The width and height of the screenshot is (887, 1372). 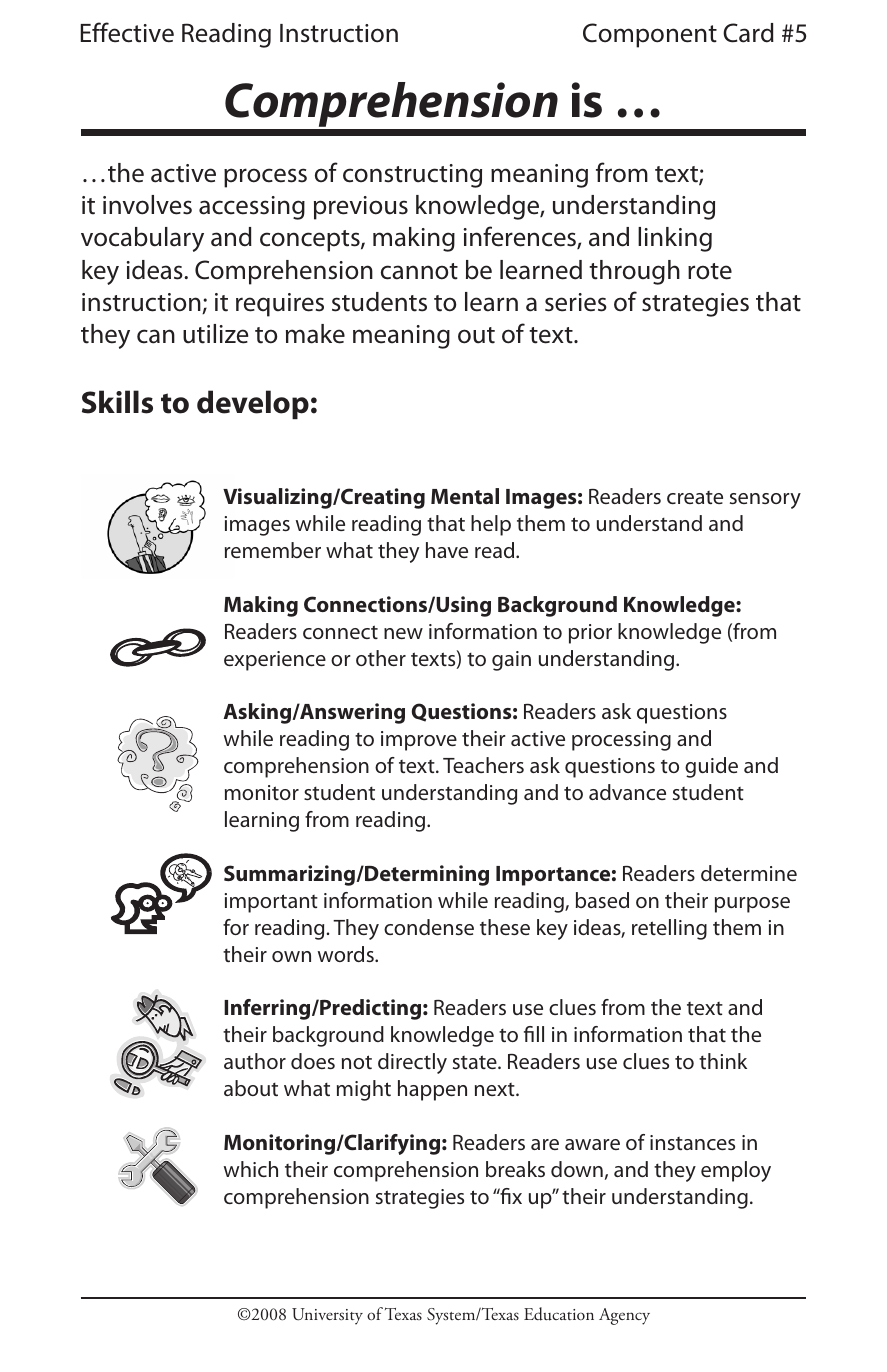 What do you see at coordinates (327, 1316) in the screenshot?
I see `University` at bounding box center [327, 1316].
